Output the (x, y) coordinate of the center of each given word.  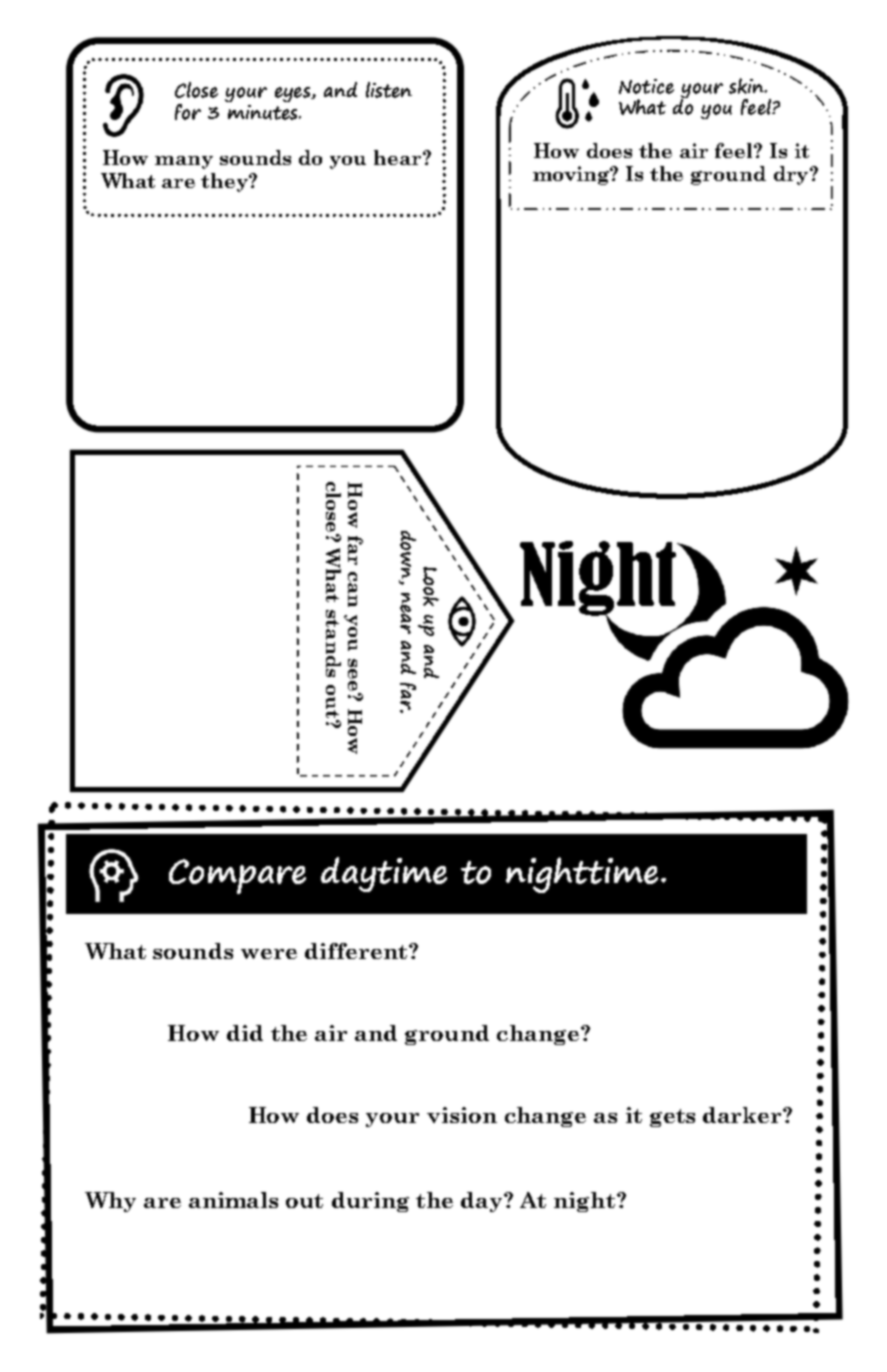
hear (399, 157)
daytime (384, 874)
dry (792, 175)
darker (743, 1115)
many (184, 162)
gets (672, 1118)
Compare (237, 876)
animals (233, 1200)
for (188, 112)
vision (462, 1115)
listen (389, 90)
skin (748, 86)
